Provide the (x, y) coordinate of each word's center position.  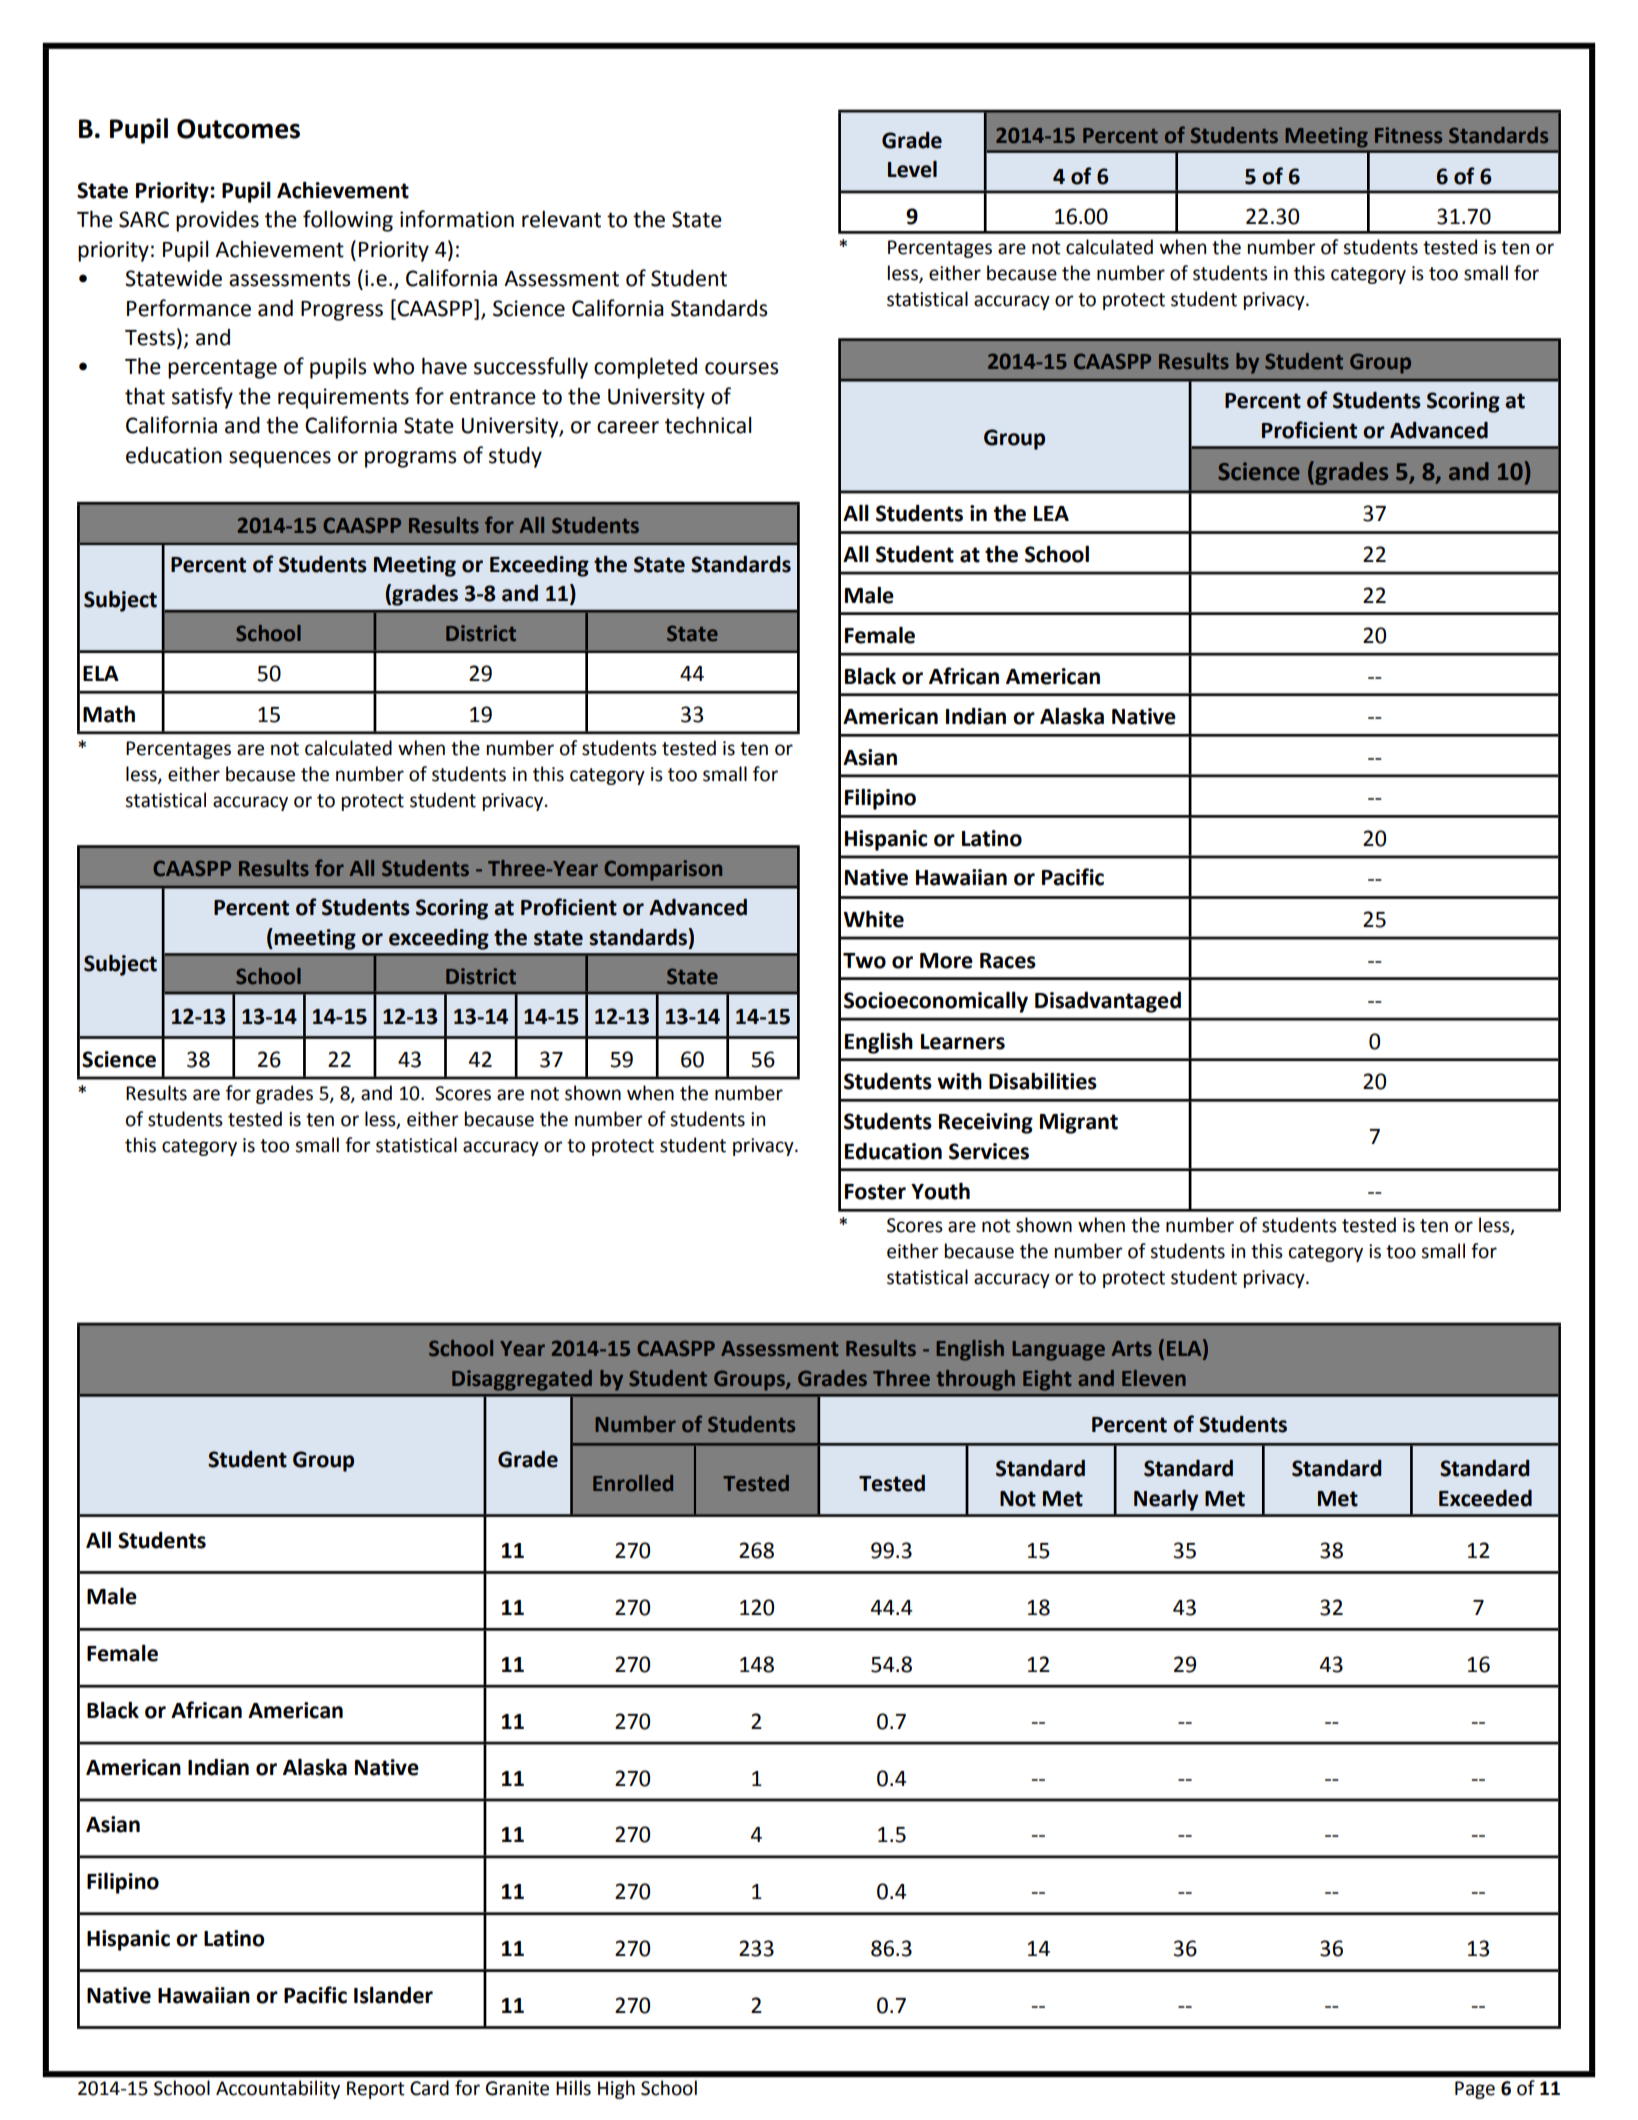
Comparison (663, 870)
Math (109, 714)
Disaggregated (522, 1380)
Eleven (1154, 1378)
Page (1475, 2090)
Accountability (278, 2089)
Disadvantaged (1108, 1002)
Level (912, 169)
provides (217, 221)
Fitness (1408, 135)
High (616, 2089)
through (975, 1380)
